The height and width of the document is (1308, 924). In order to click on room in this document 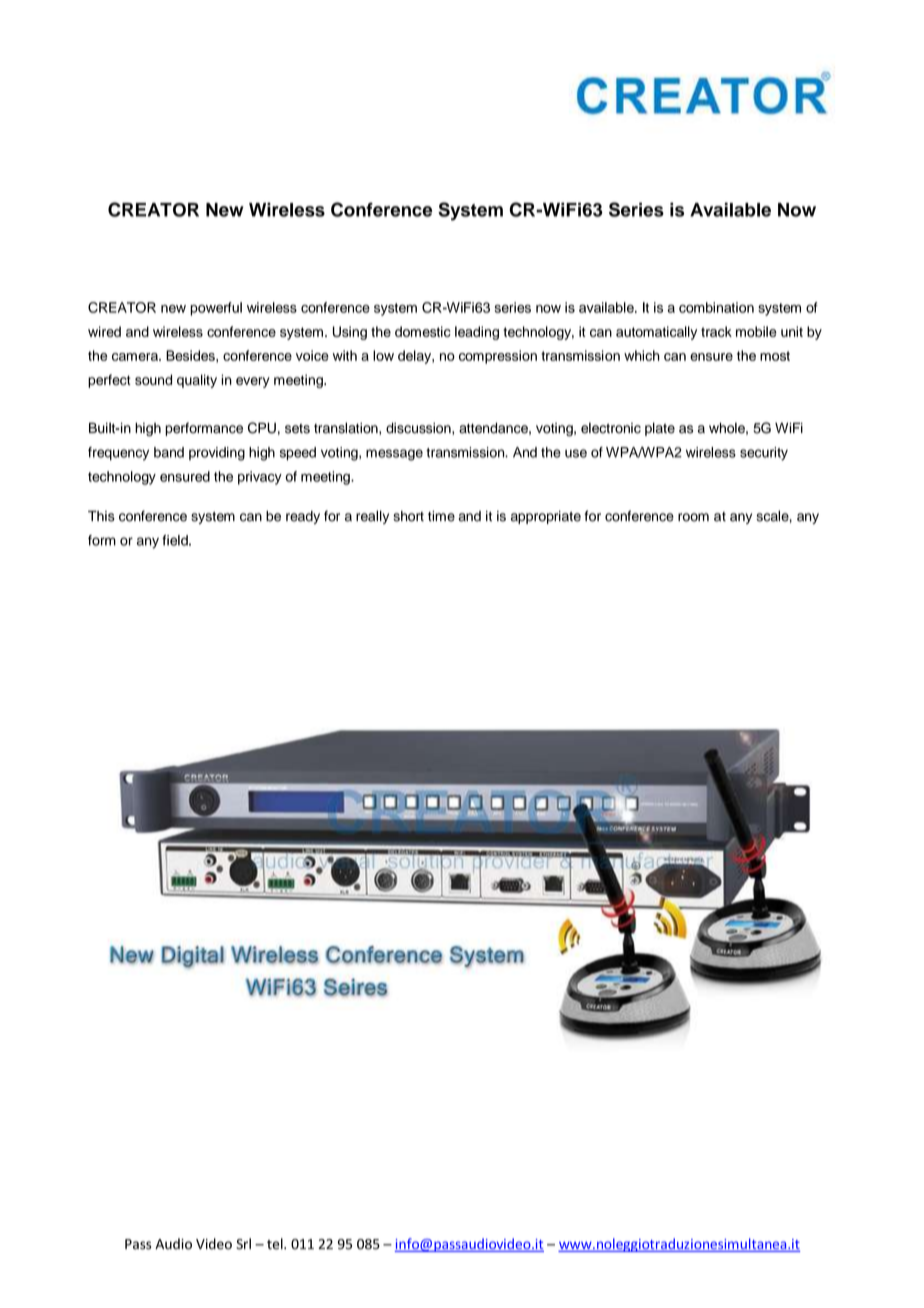, I will do `click(693, 517)`.
